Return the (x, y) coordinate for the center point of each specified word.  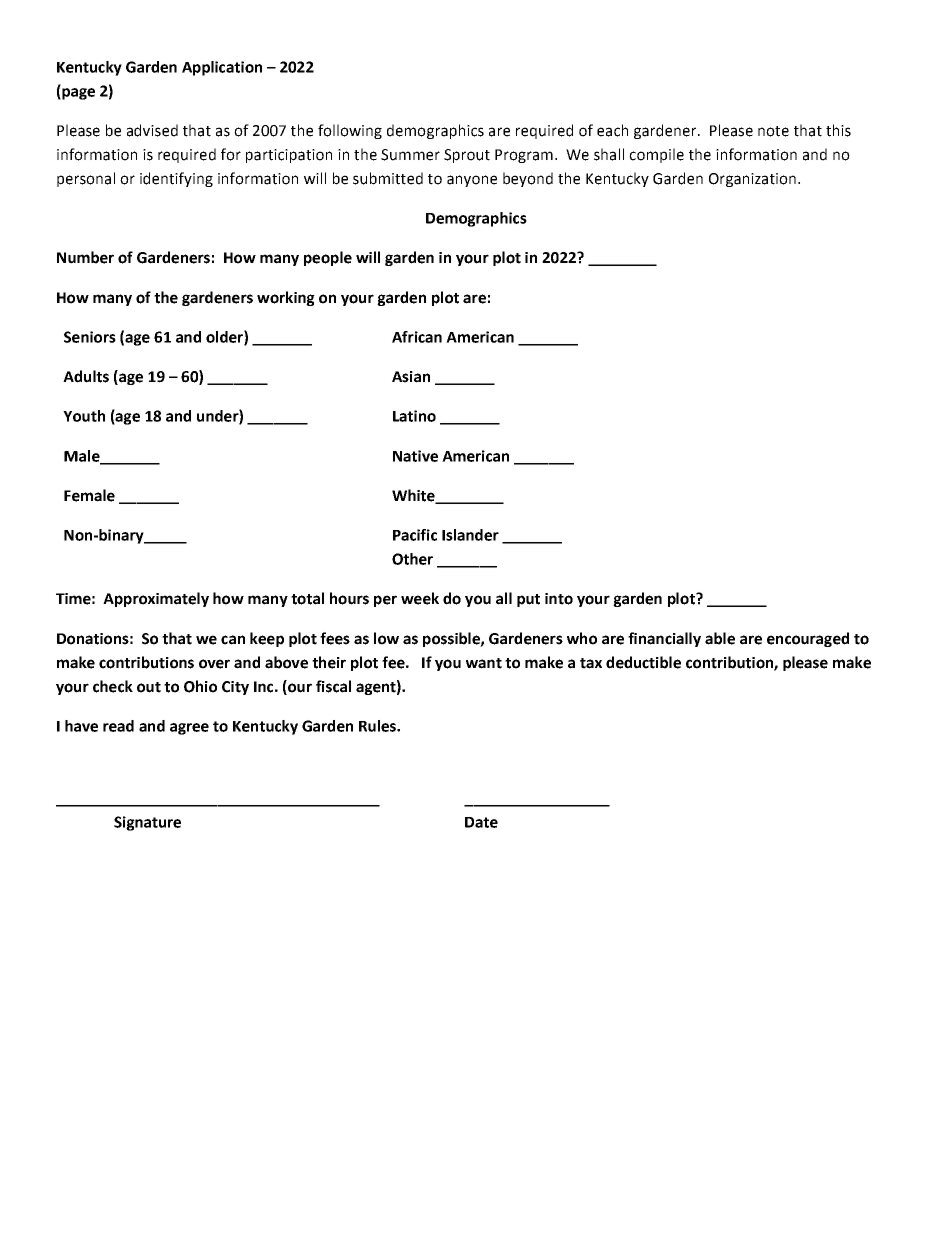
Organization (752, 180)
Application (222, 68)
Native (415, 456)
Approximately (156, 599)
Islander (470, 535)
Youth (84, 416)
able (720, 638)
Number (85, 257)
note (773, 131)
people (328, 258)
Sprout (467, 156)
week (420, 598)
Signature (147, 823)
